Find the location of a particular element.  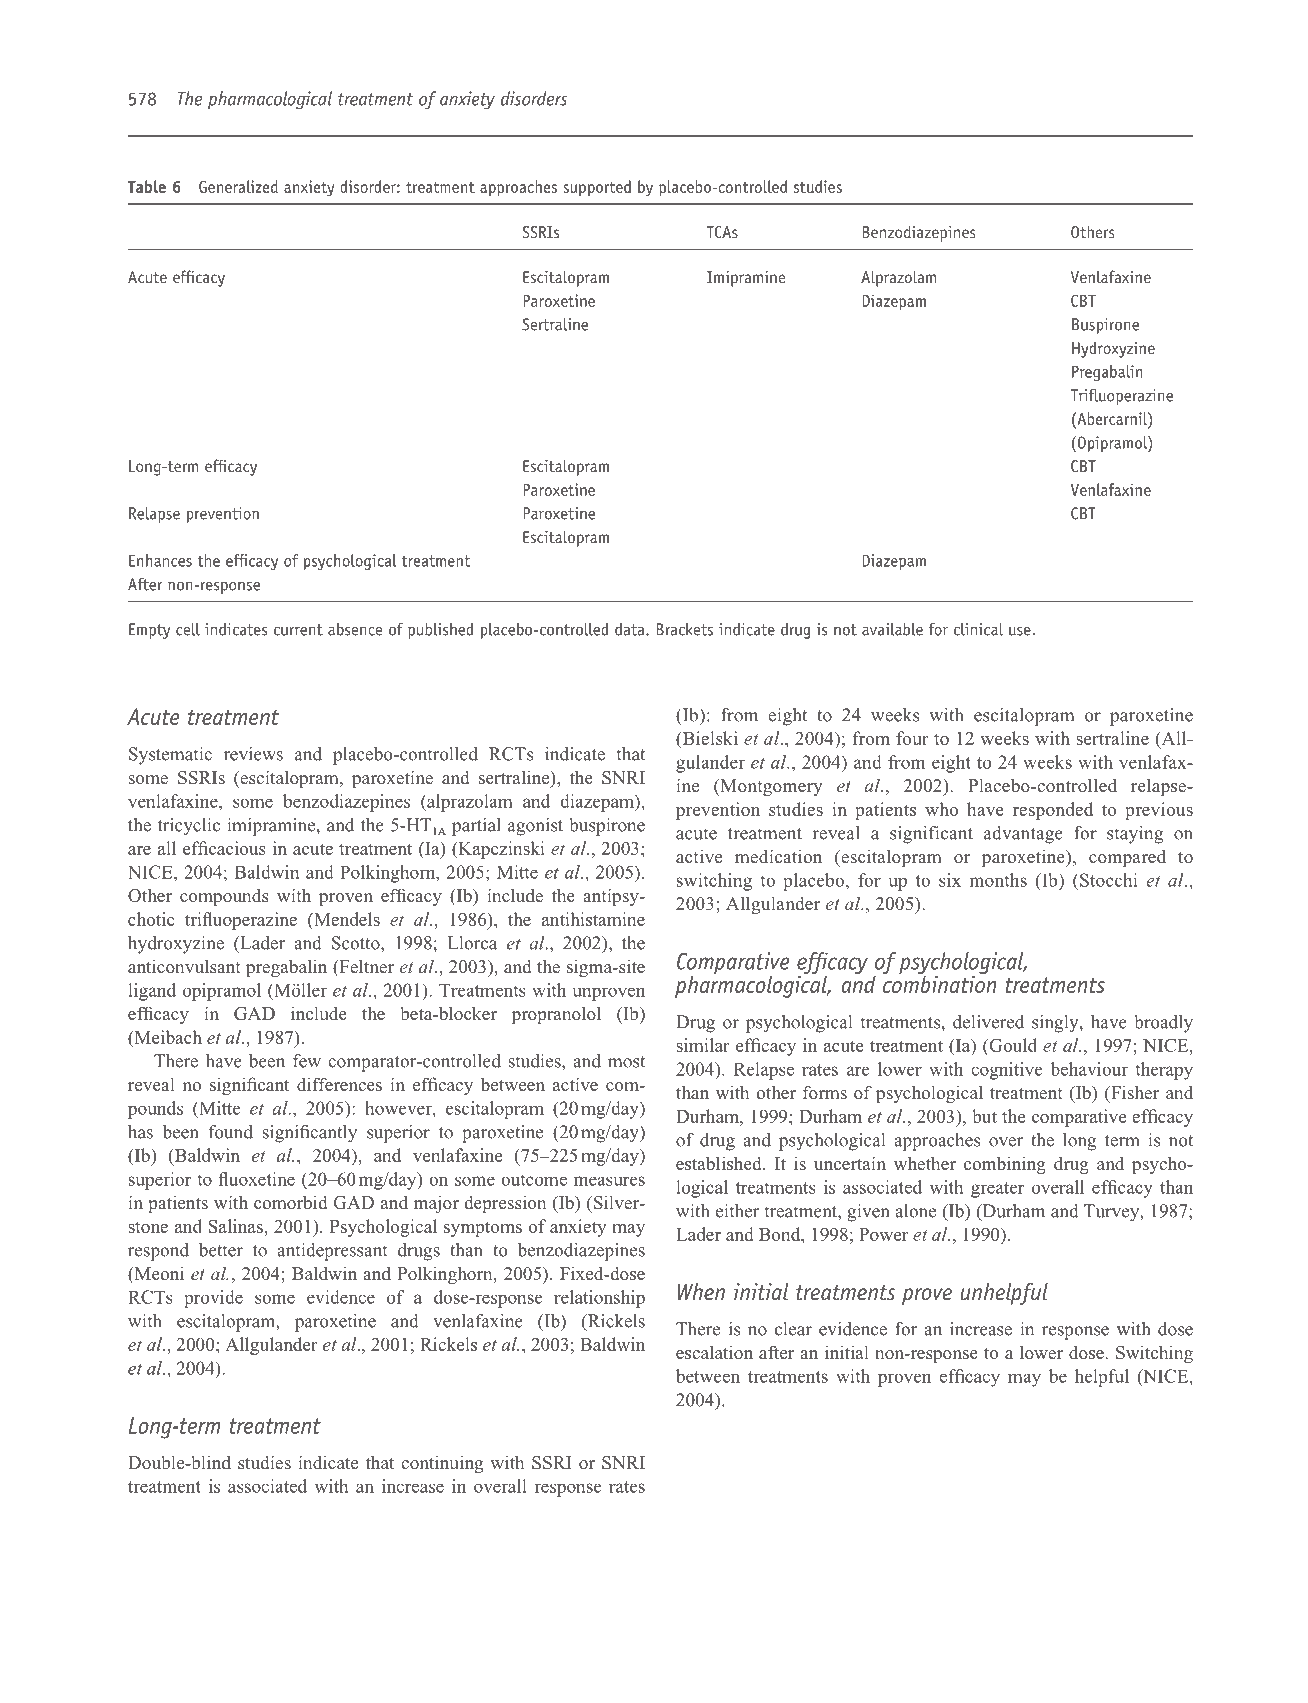

continuing is located at coordinates (442, 1464).
